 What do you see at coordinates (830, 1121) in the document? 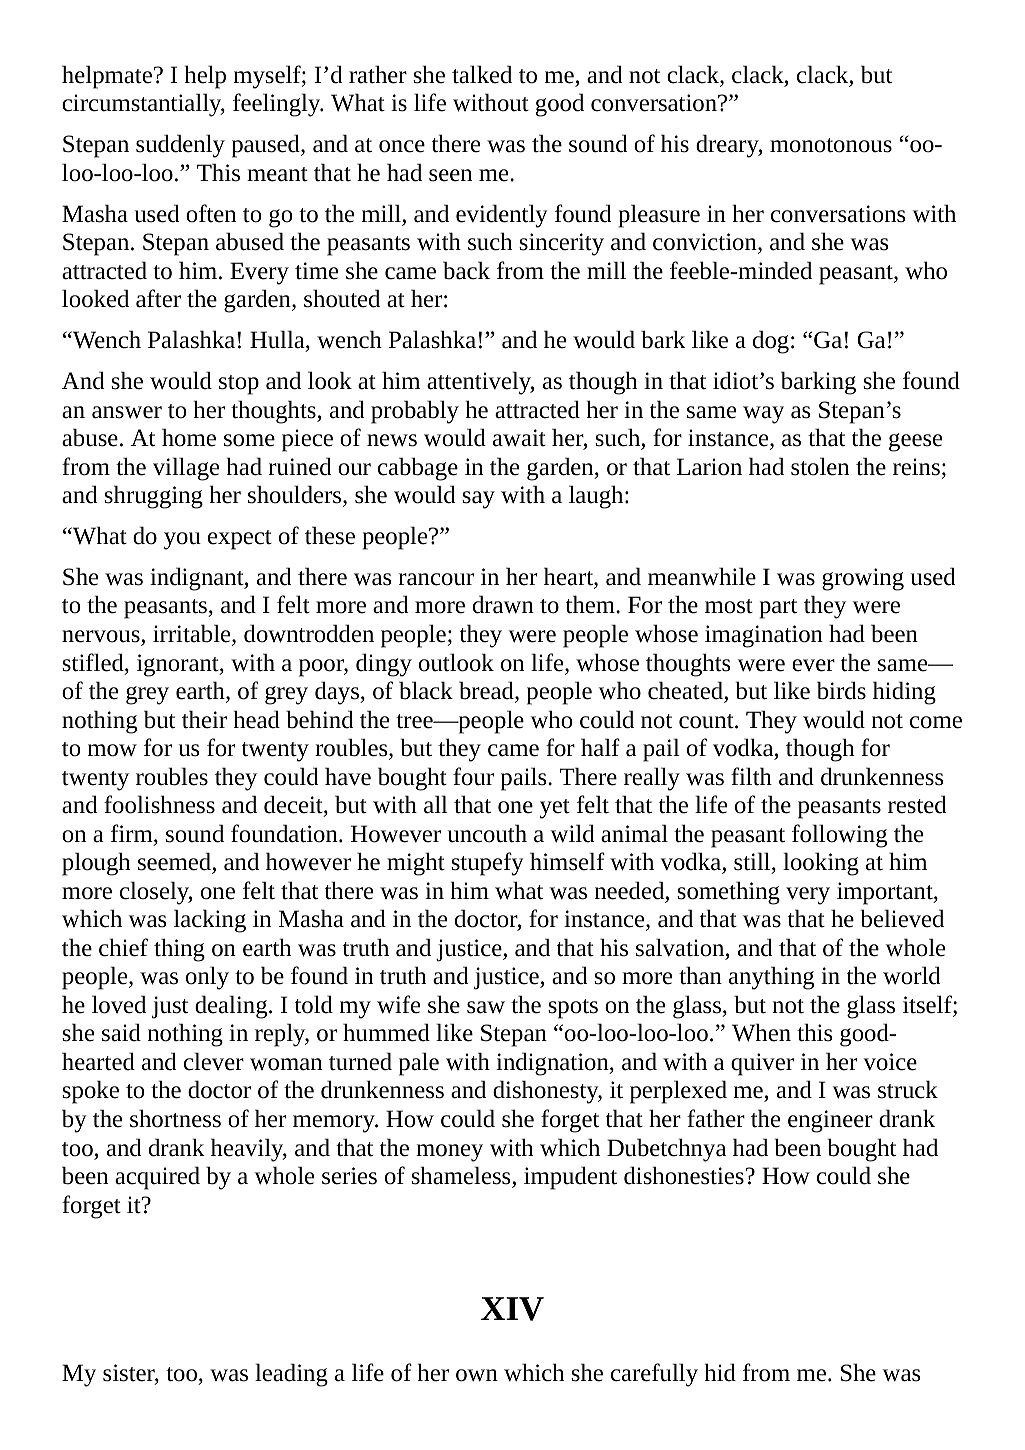
I see `engineer` at bounding box center [830, 1121].
